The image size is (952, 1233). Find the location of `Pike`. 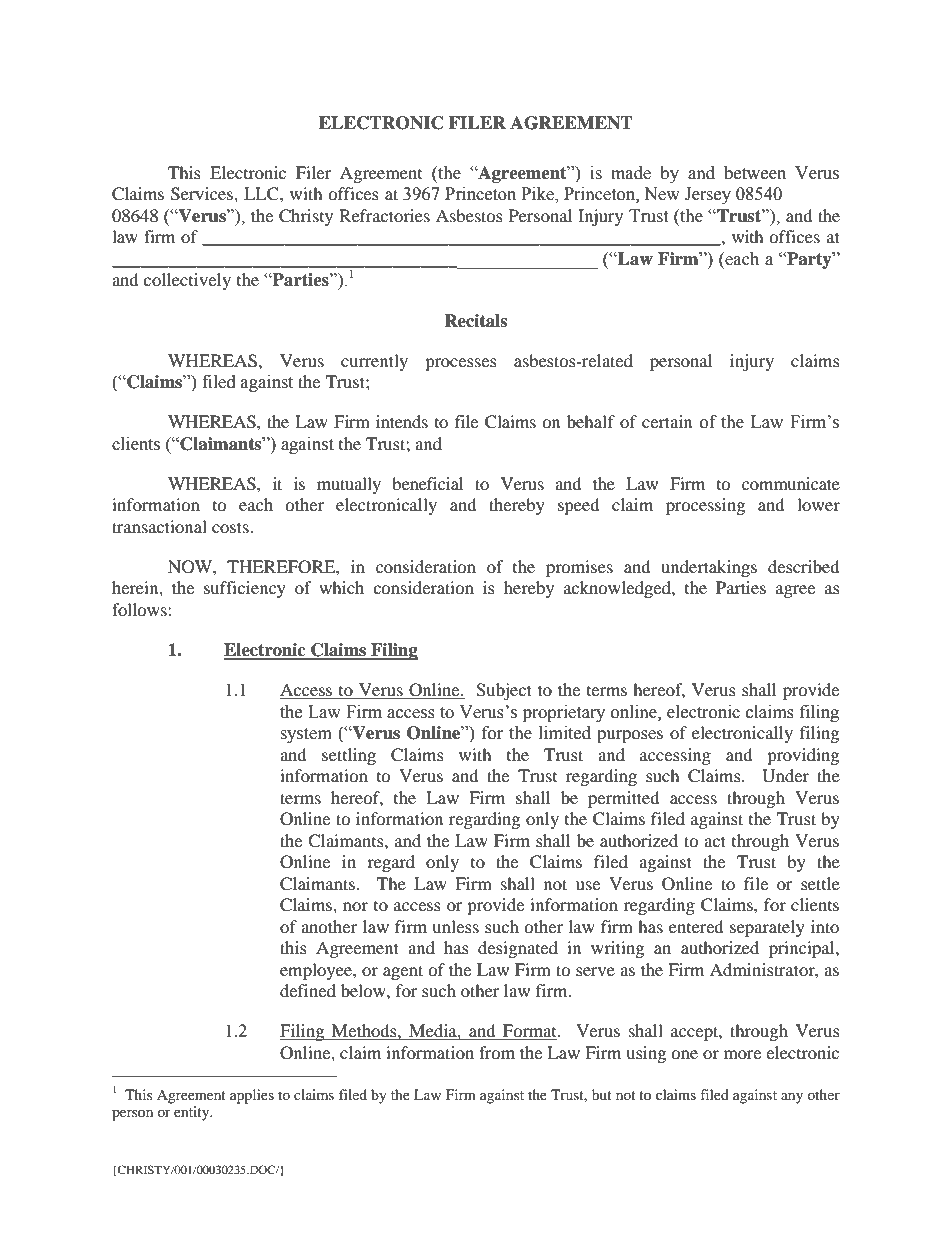

Pike is located at coordinates (538, 195).
